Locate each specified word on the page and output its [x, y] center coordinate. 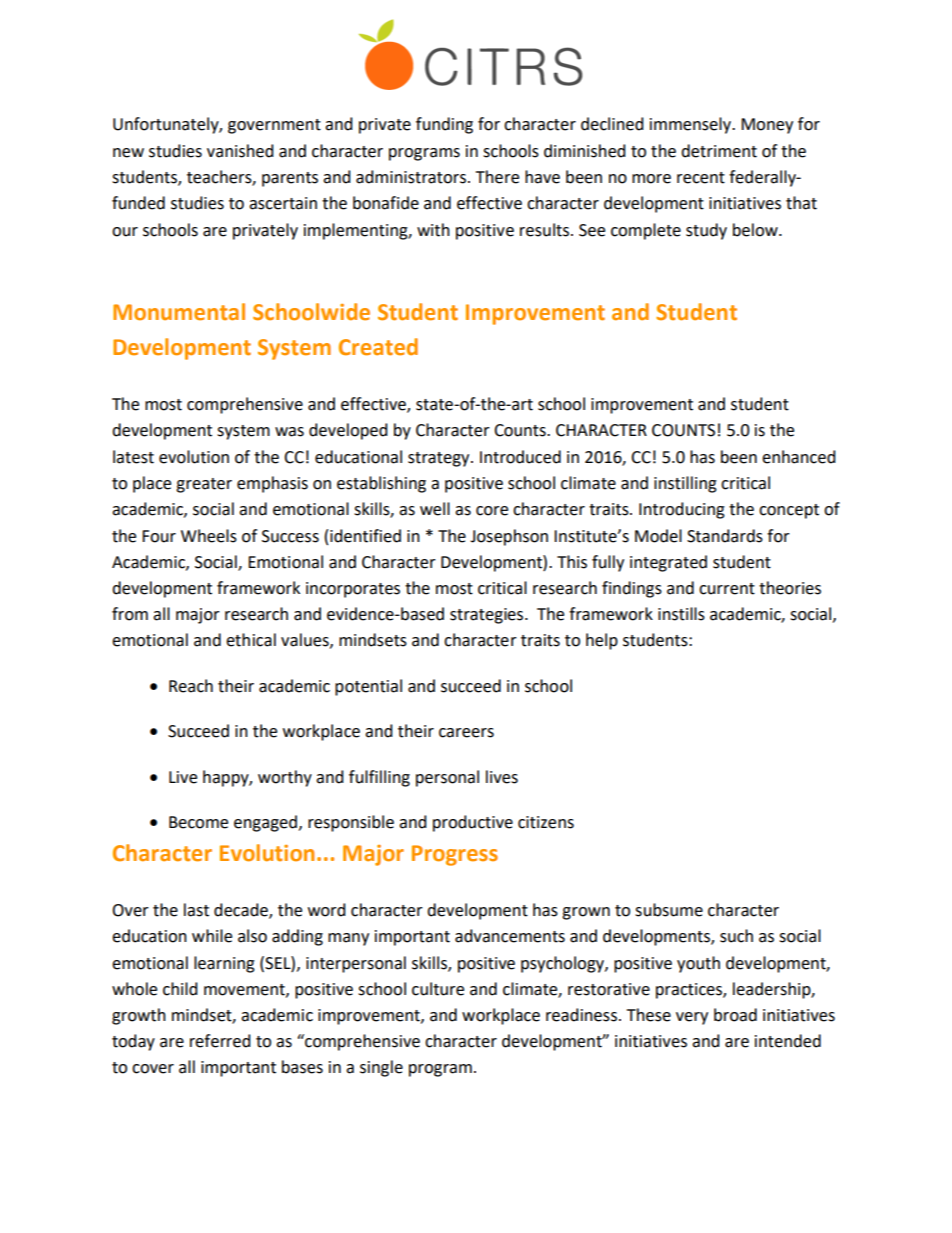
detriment [719, 151]
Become [198, 822]
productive [473, 823]
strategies [488, 616]
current [727, 589]
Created [378, 347]
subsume [669, 910]
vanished [240, 151]
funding [444, 125]
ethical [251, 640]
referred [220, 1041]
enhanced [799, 457]
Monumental [179, 312]
